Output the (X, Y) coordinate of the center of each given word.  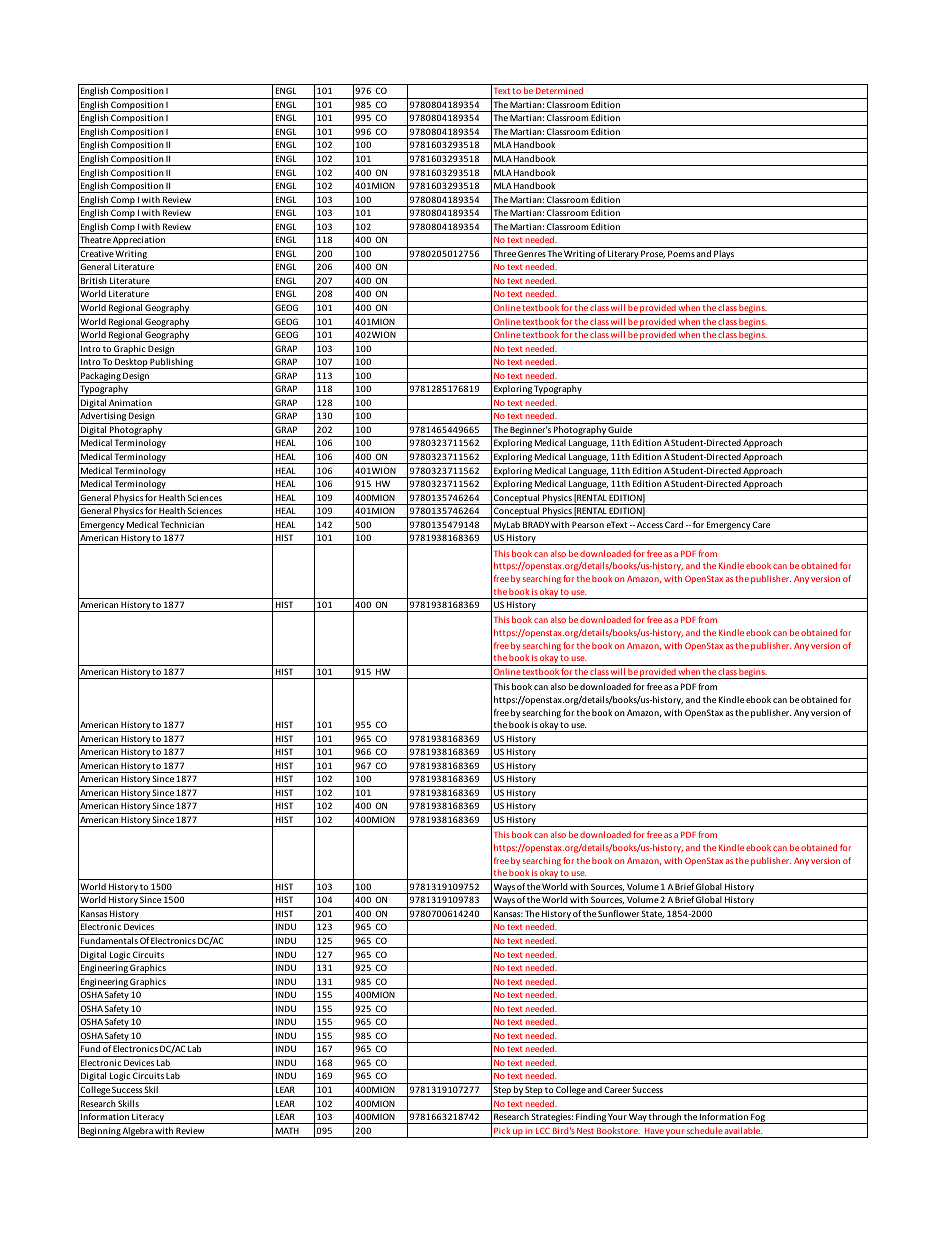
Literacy (148, 1118)
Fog (758, 1118)
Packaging (101, 377)
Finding (591, 1118)
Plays (724, 255)
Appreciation (139, 242)
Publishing (171, 363)
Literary (623, 255)
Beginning (100, 1132)
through (665, 1118)
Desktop (131, 363)
